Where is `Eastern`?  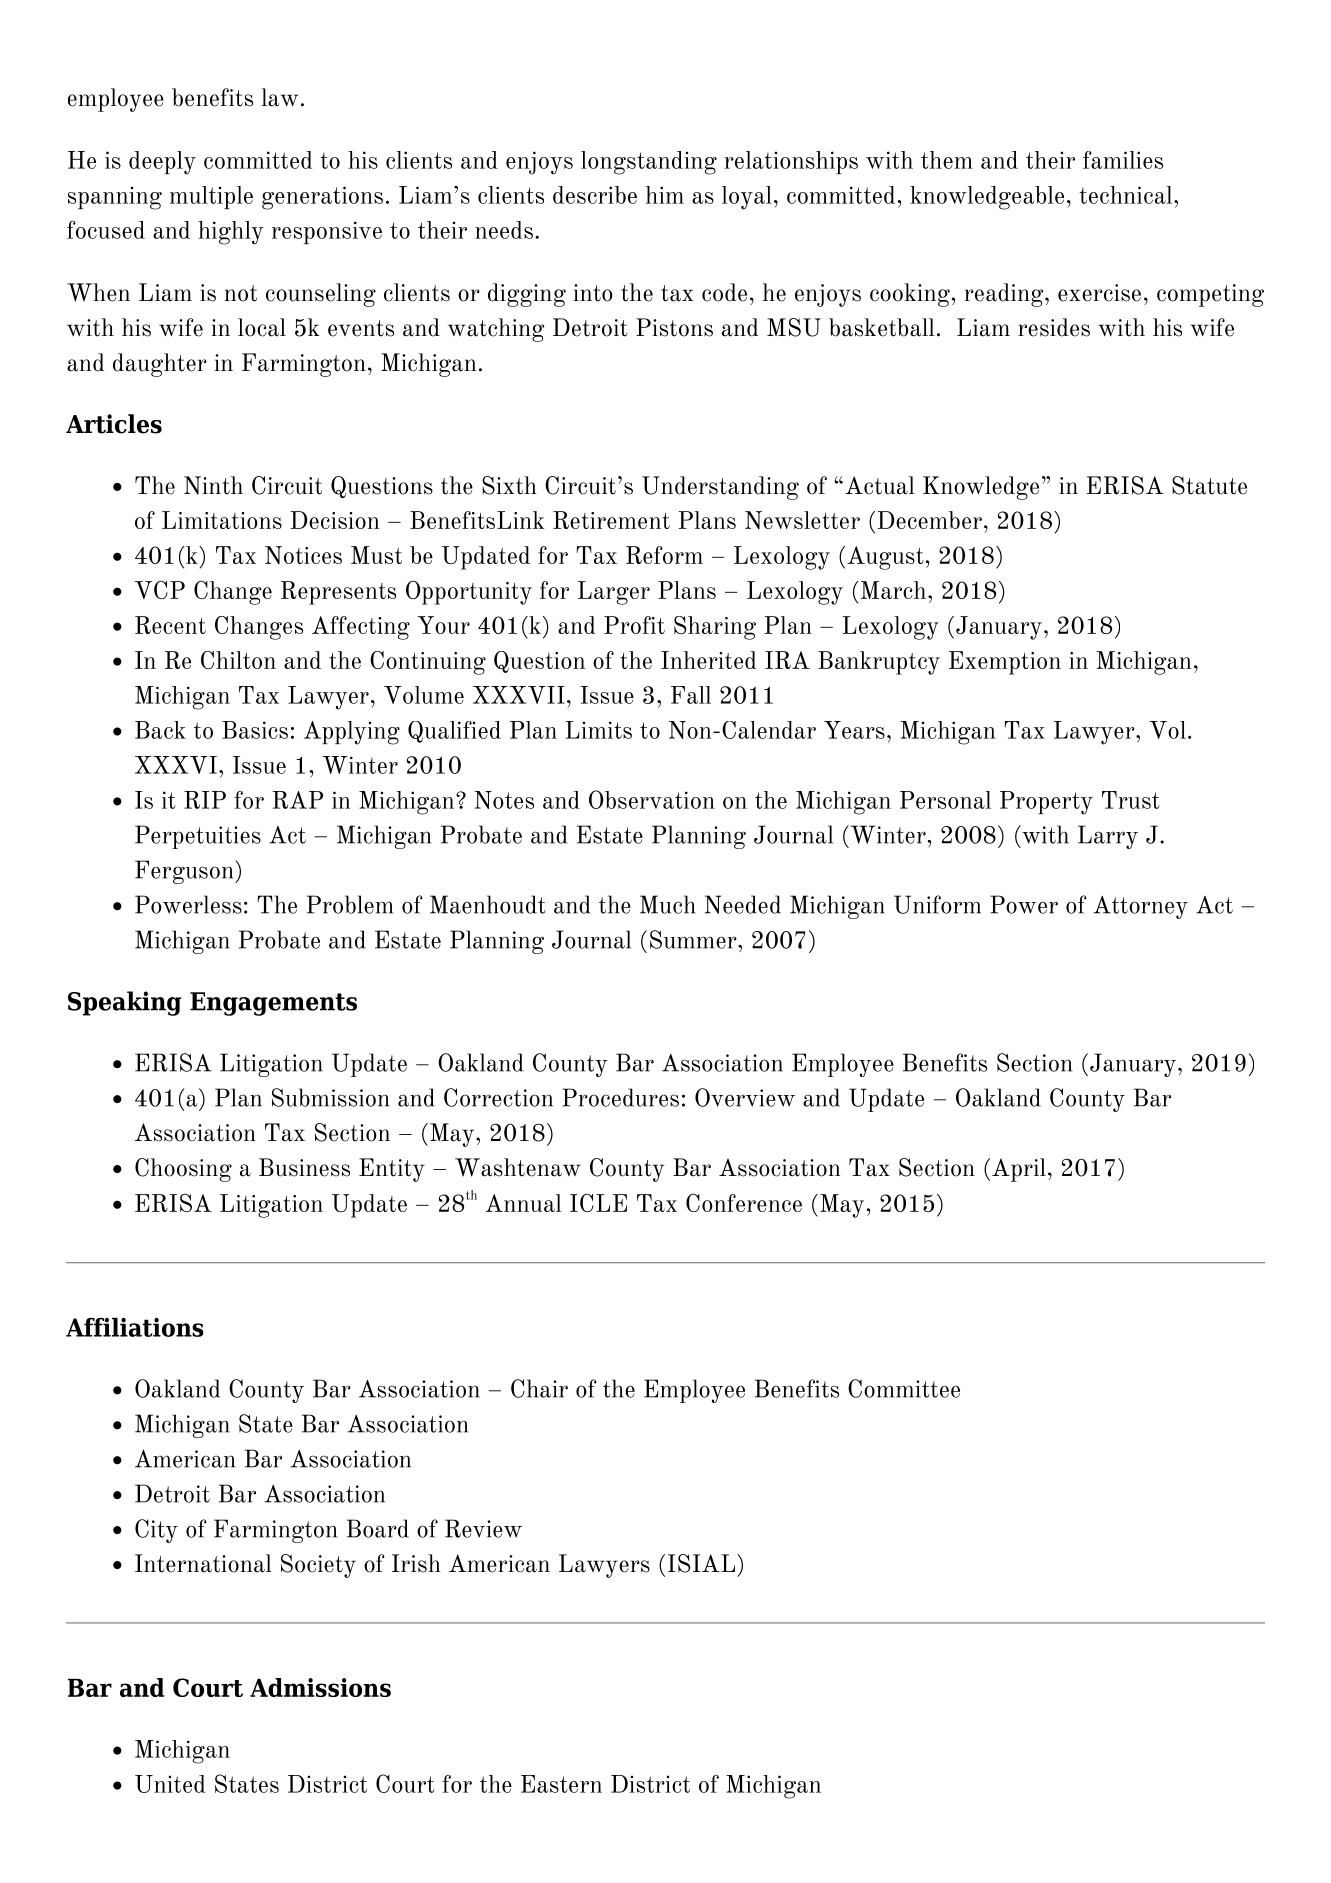 Eastern is located at coordinates (561, 1784).
